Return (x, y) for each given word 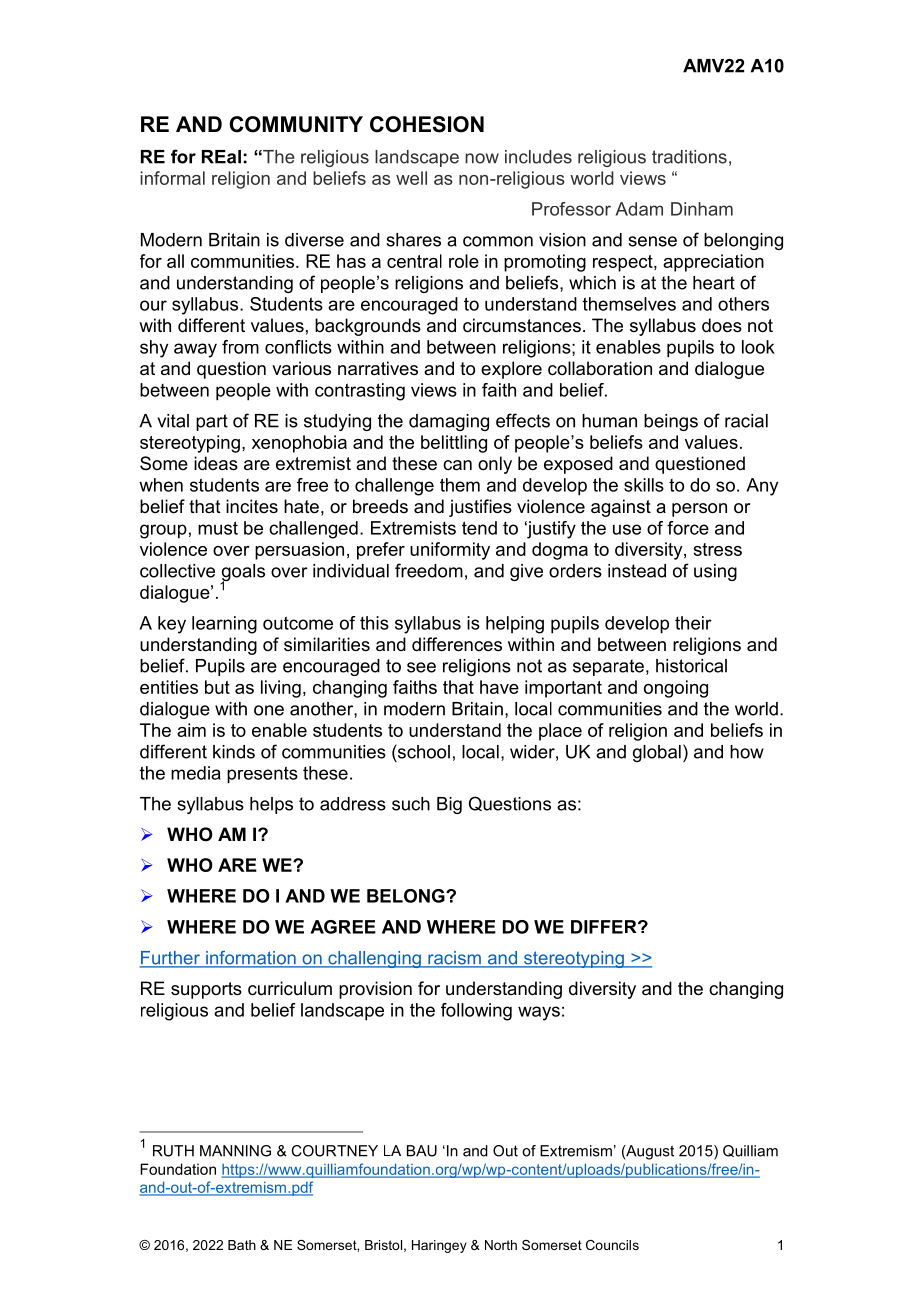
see (421, 667)
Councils (612, 1245)
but (217, 687)
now (482, 158)
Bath (242, 1245)
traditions (689, 157)
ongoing (676, 689)
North (501, 1245)
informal (172, 178)
